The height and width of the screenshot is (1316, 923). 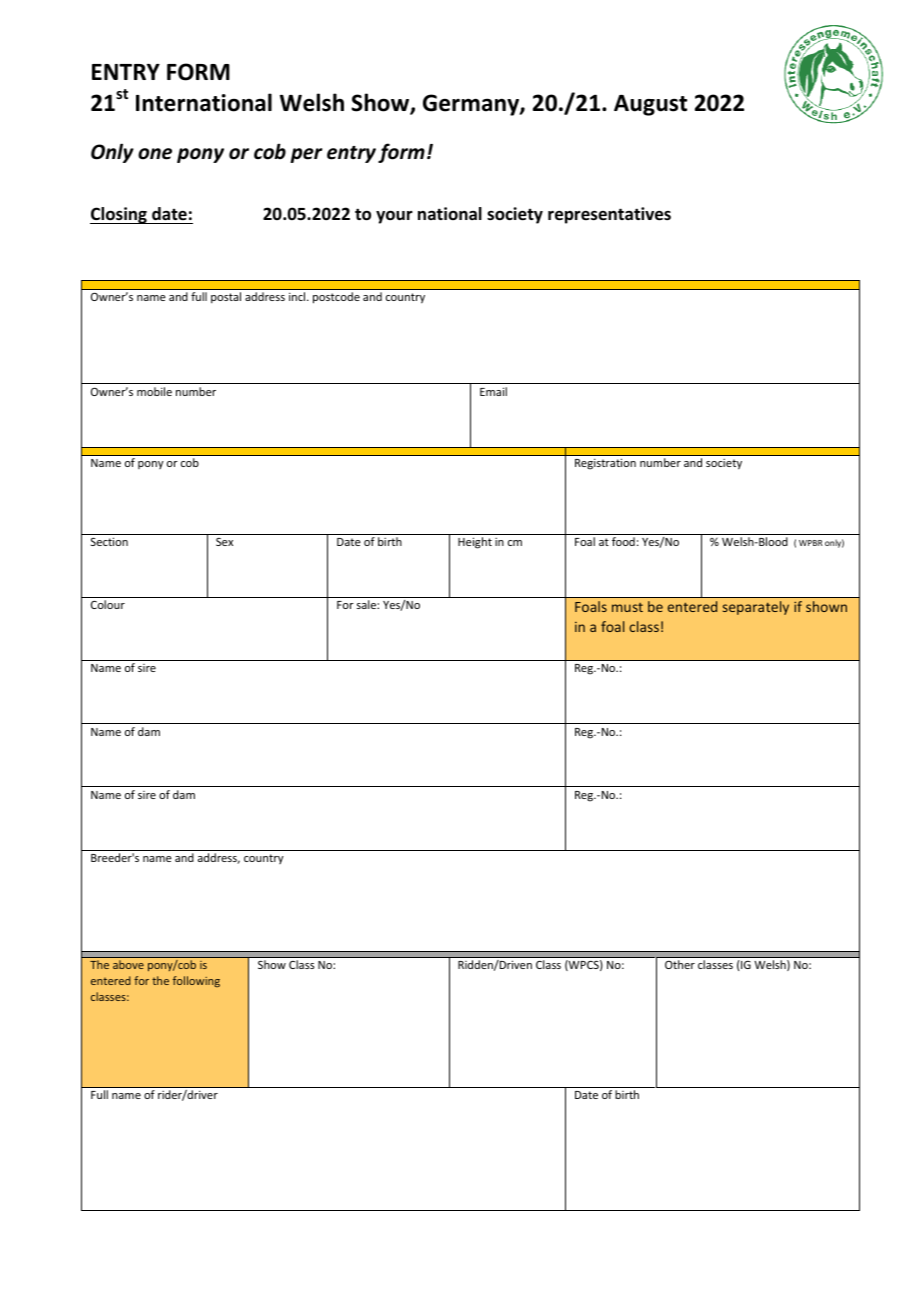 I want to click on separately, so click(x=756, y=608).
